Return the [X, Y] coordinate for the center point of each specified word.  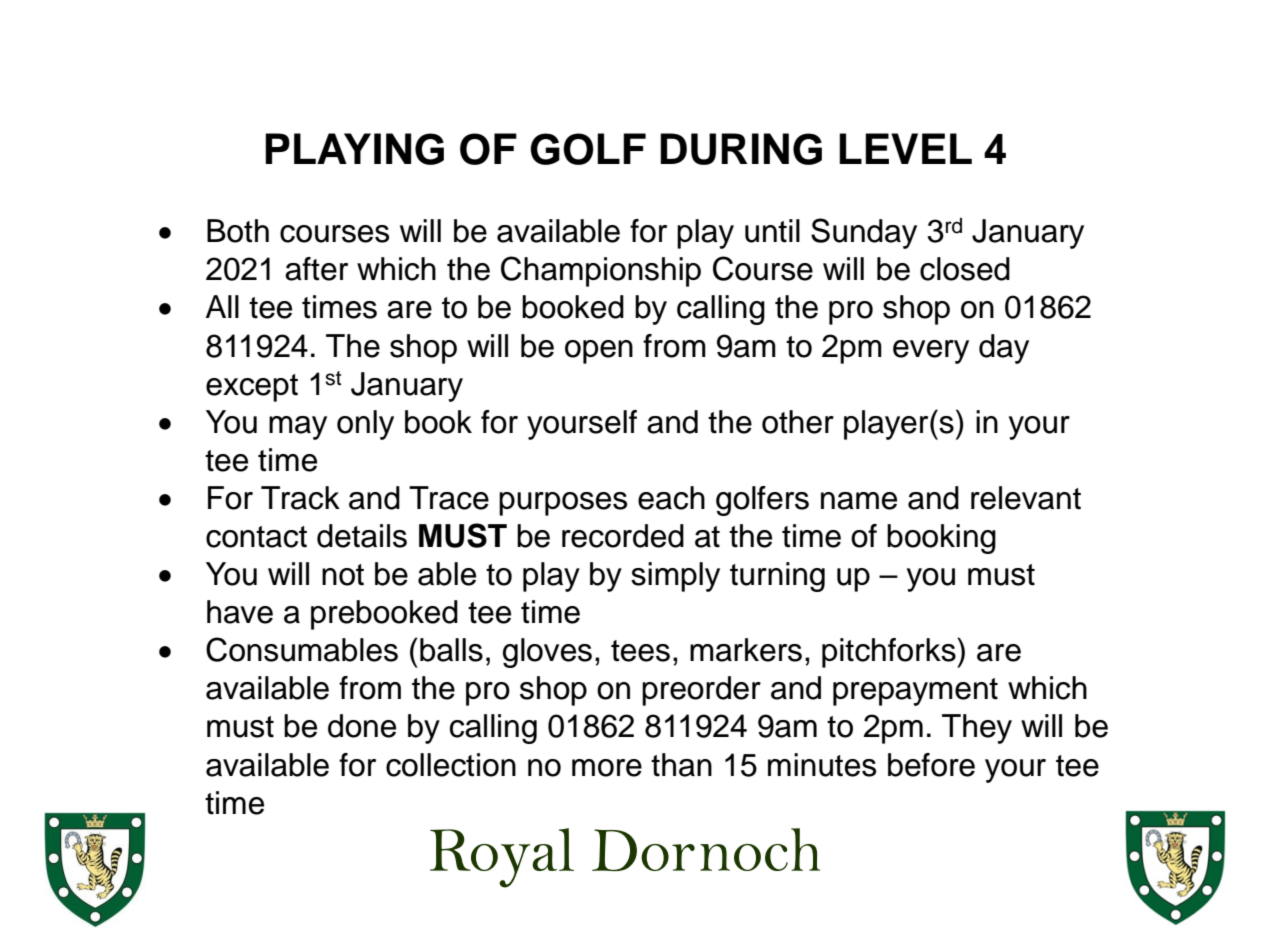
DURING [741, 149]
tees [640, 651]
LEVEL [905, 148]
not [343, 575]
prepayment [915, 692]
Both [238, 231]
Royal [502, 858]
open [599, 352]
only [365, 425]
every [931, 352]
